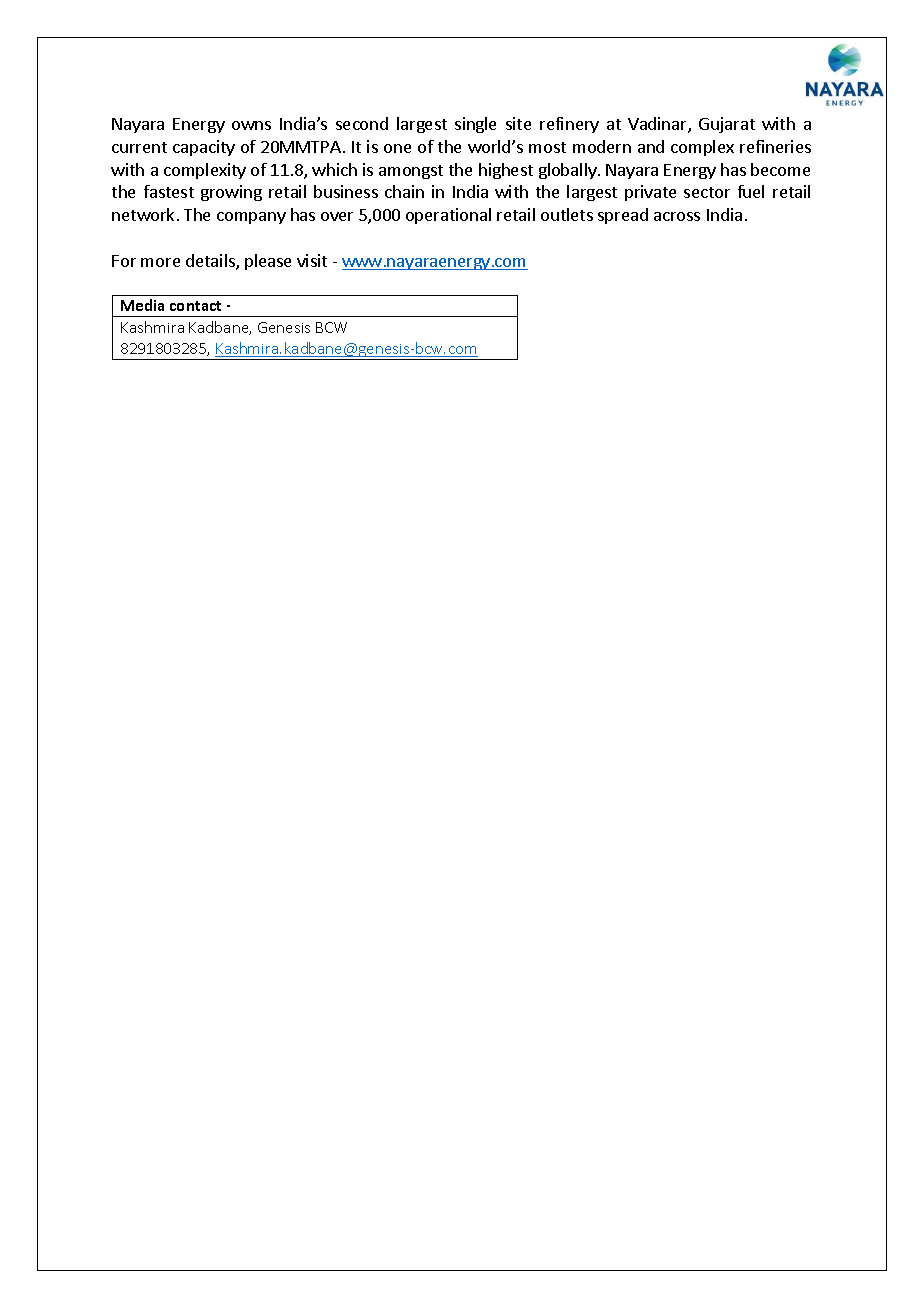 Image resolution: width=924 pixels, height=1308 pixels. Describe the element at coordinates (211, 262) in the image. I see `details` at that location.
